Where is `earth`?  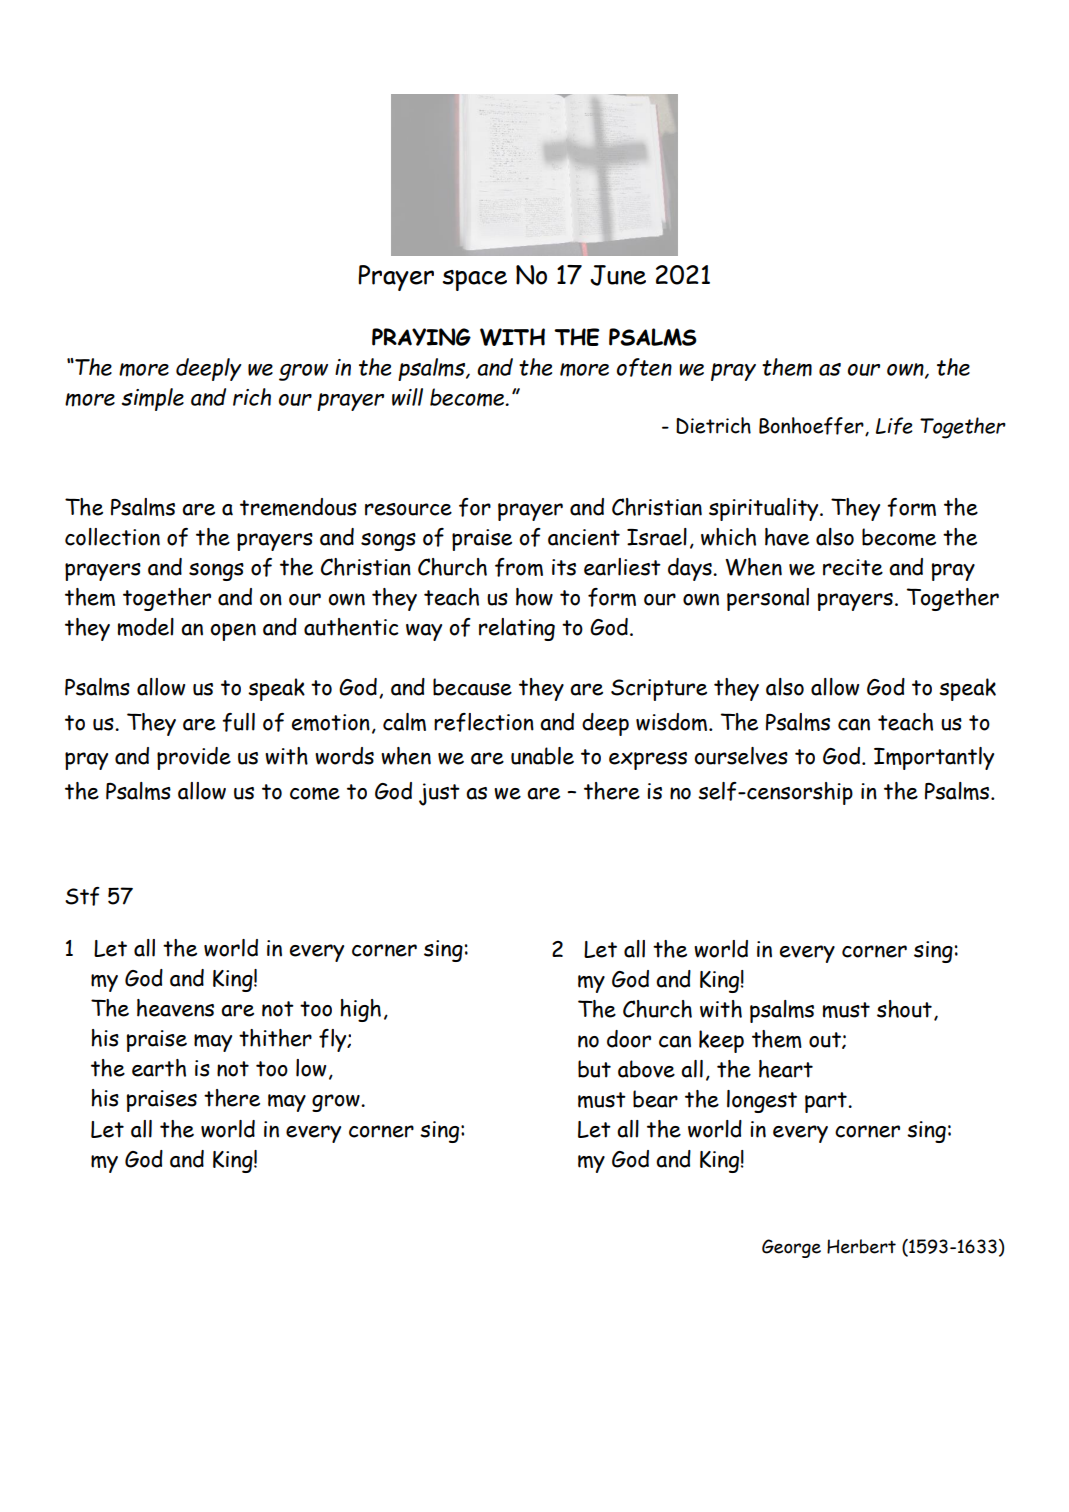
earth is located at coordinates (159, 1068).
